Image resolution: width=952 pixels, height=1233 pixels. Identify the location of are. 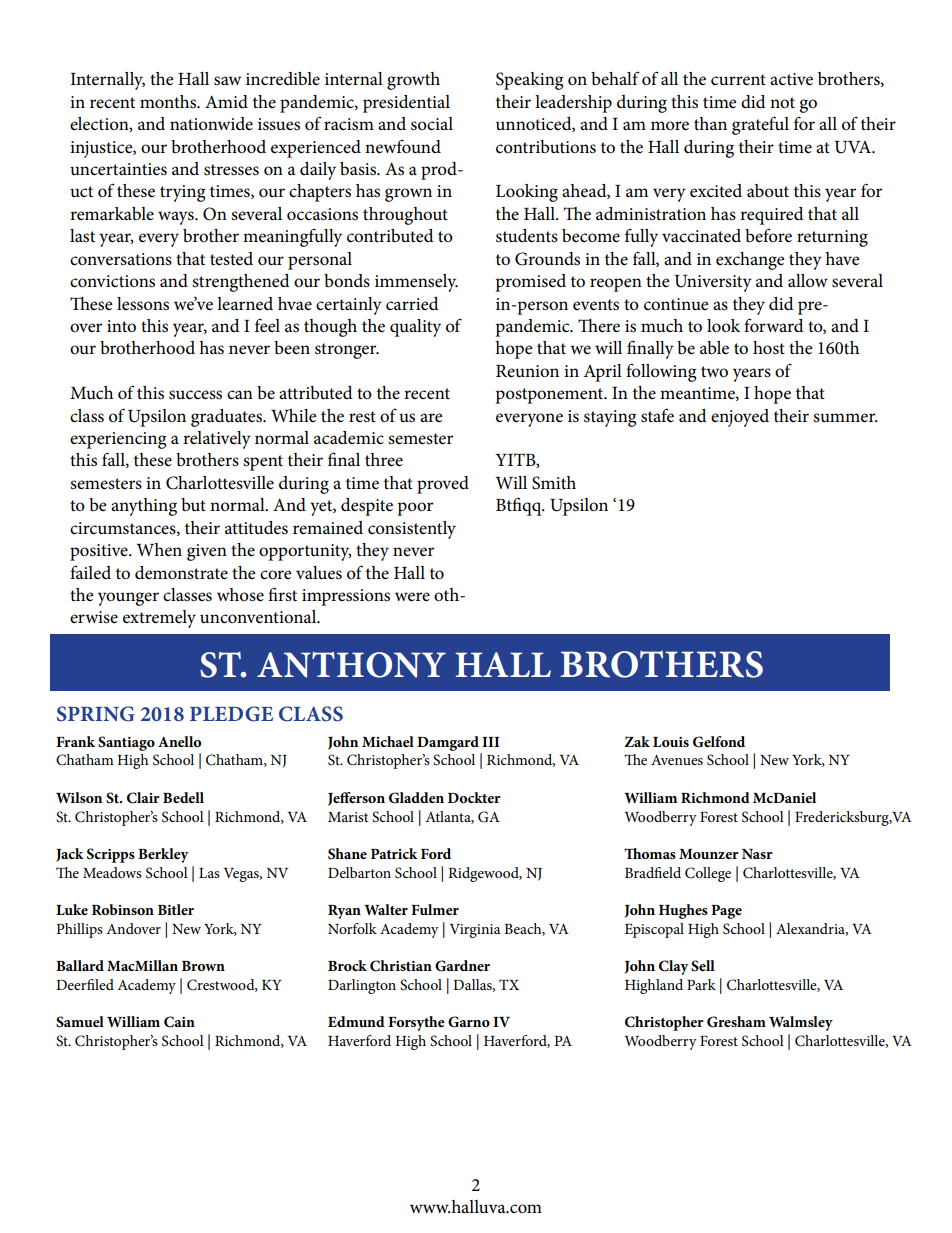
(431, 417).
